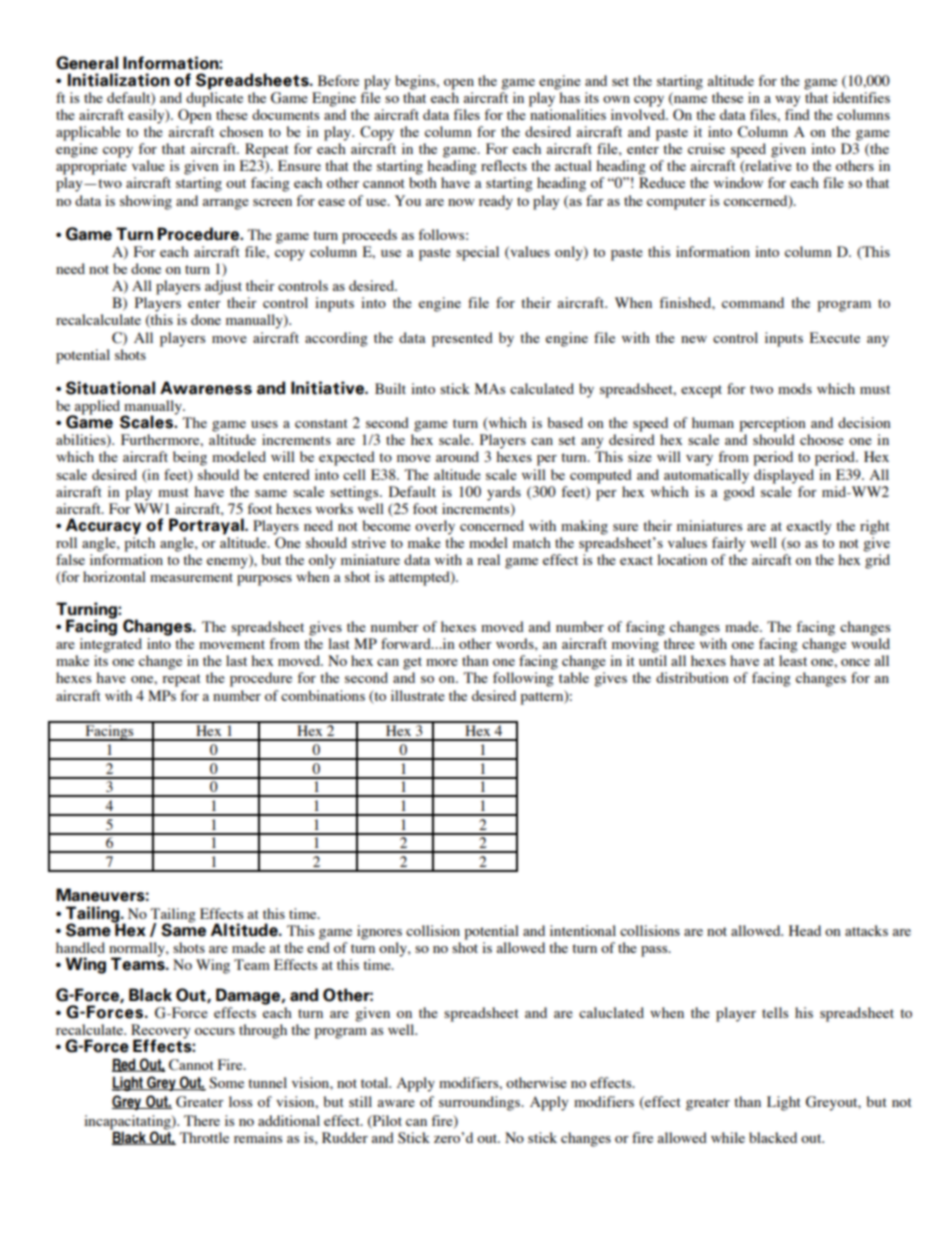  Describe the element at coordinates (119, 80) in the page. I see `Initialization` at that location.
